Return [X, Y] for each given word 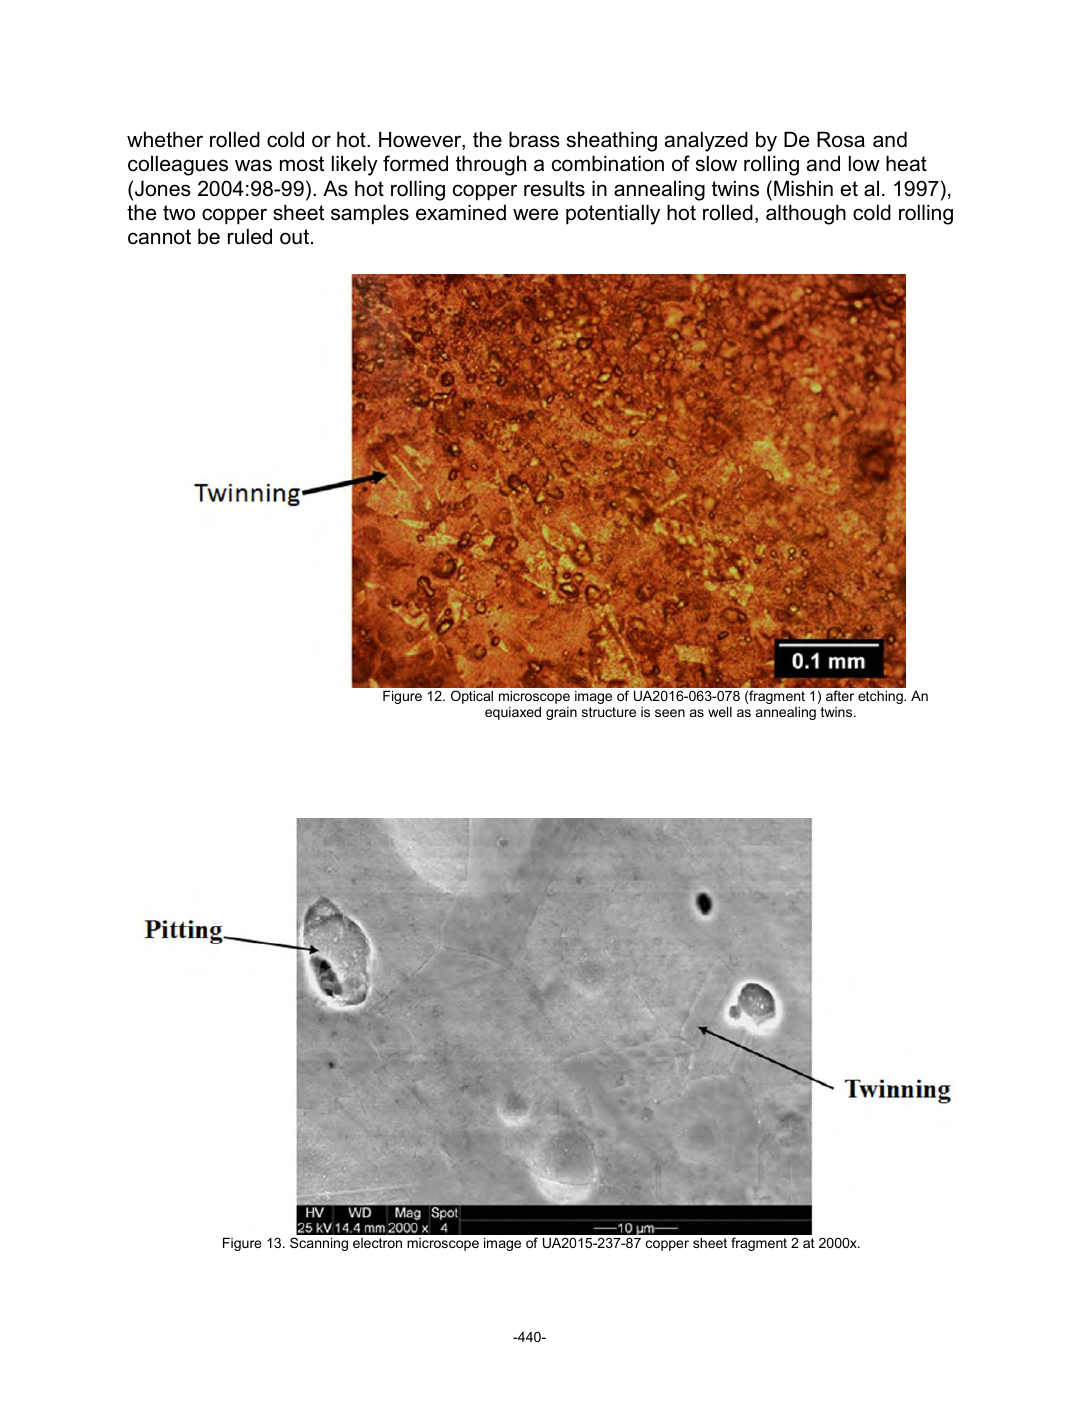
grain [561, 713]
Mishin [803, 188]
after [840, 695]
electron [377, 1243]
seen [670, 713]
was [253, 165]
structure [609, 712]
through [491, 165]
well [720, 712]
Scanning [319, 1244]
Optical [472, 697]
